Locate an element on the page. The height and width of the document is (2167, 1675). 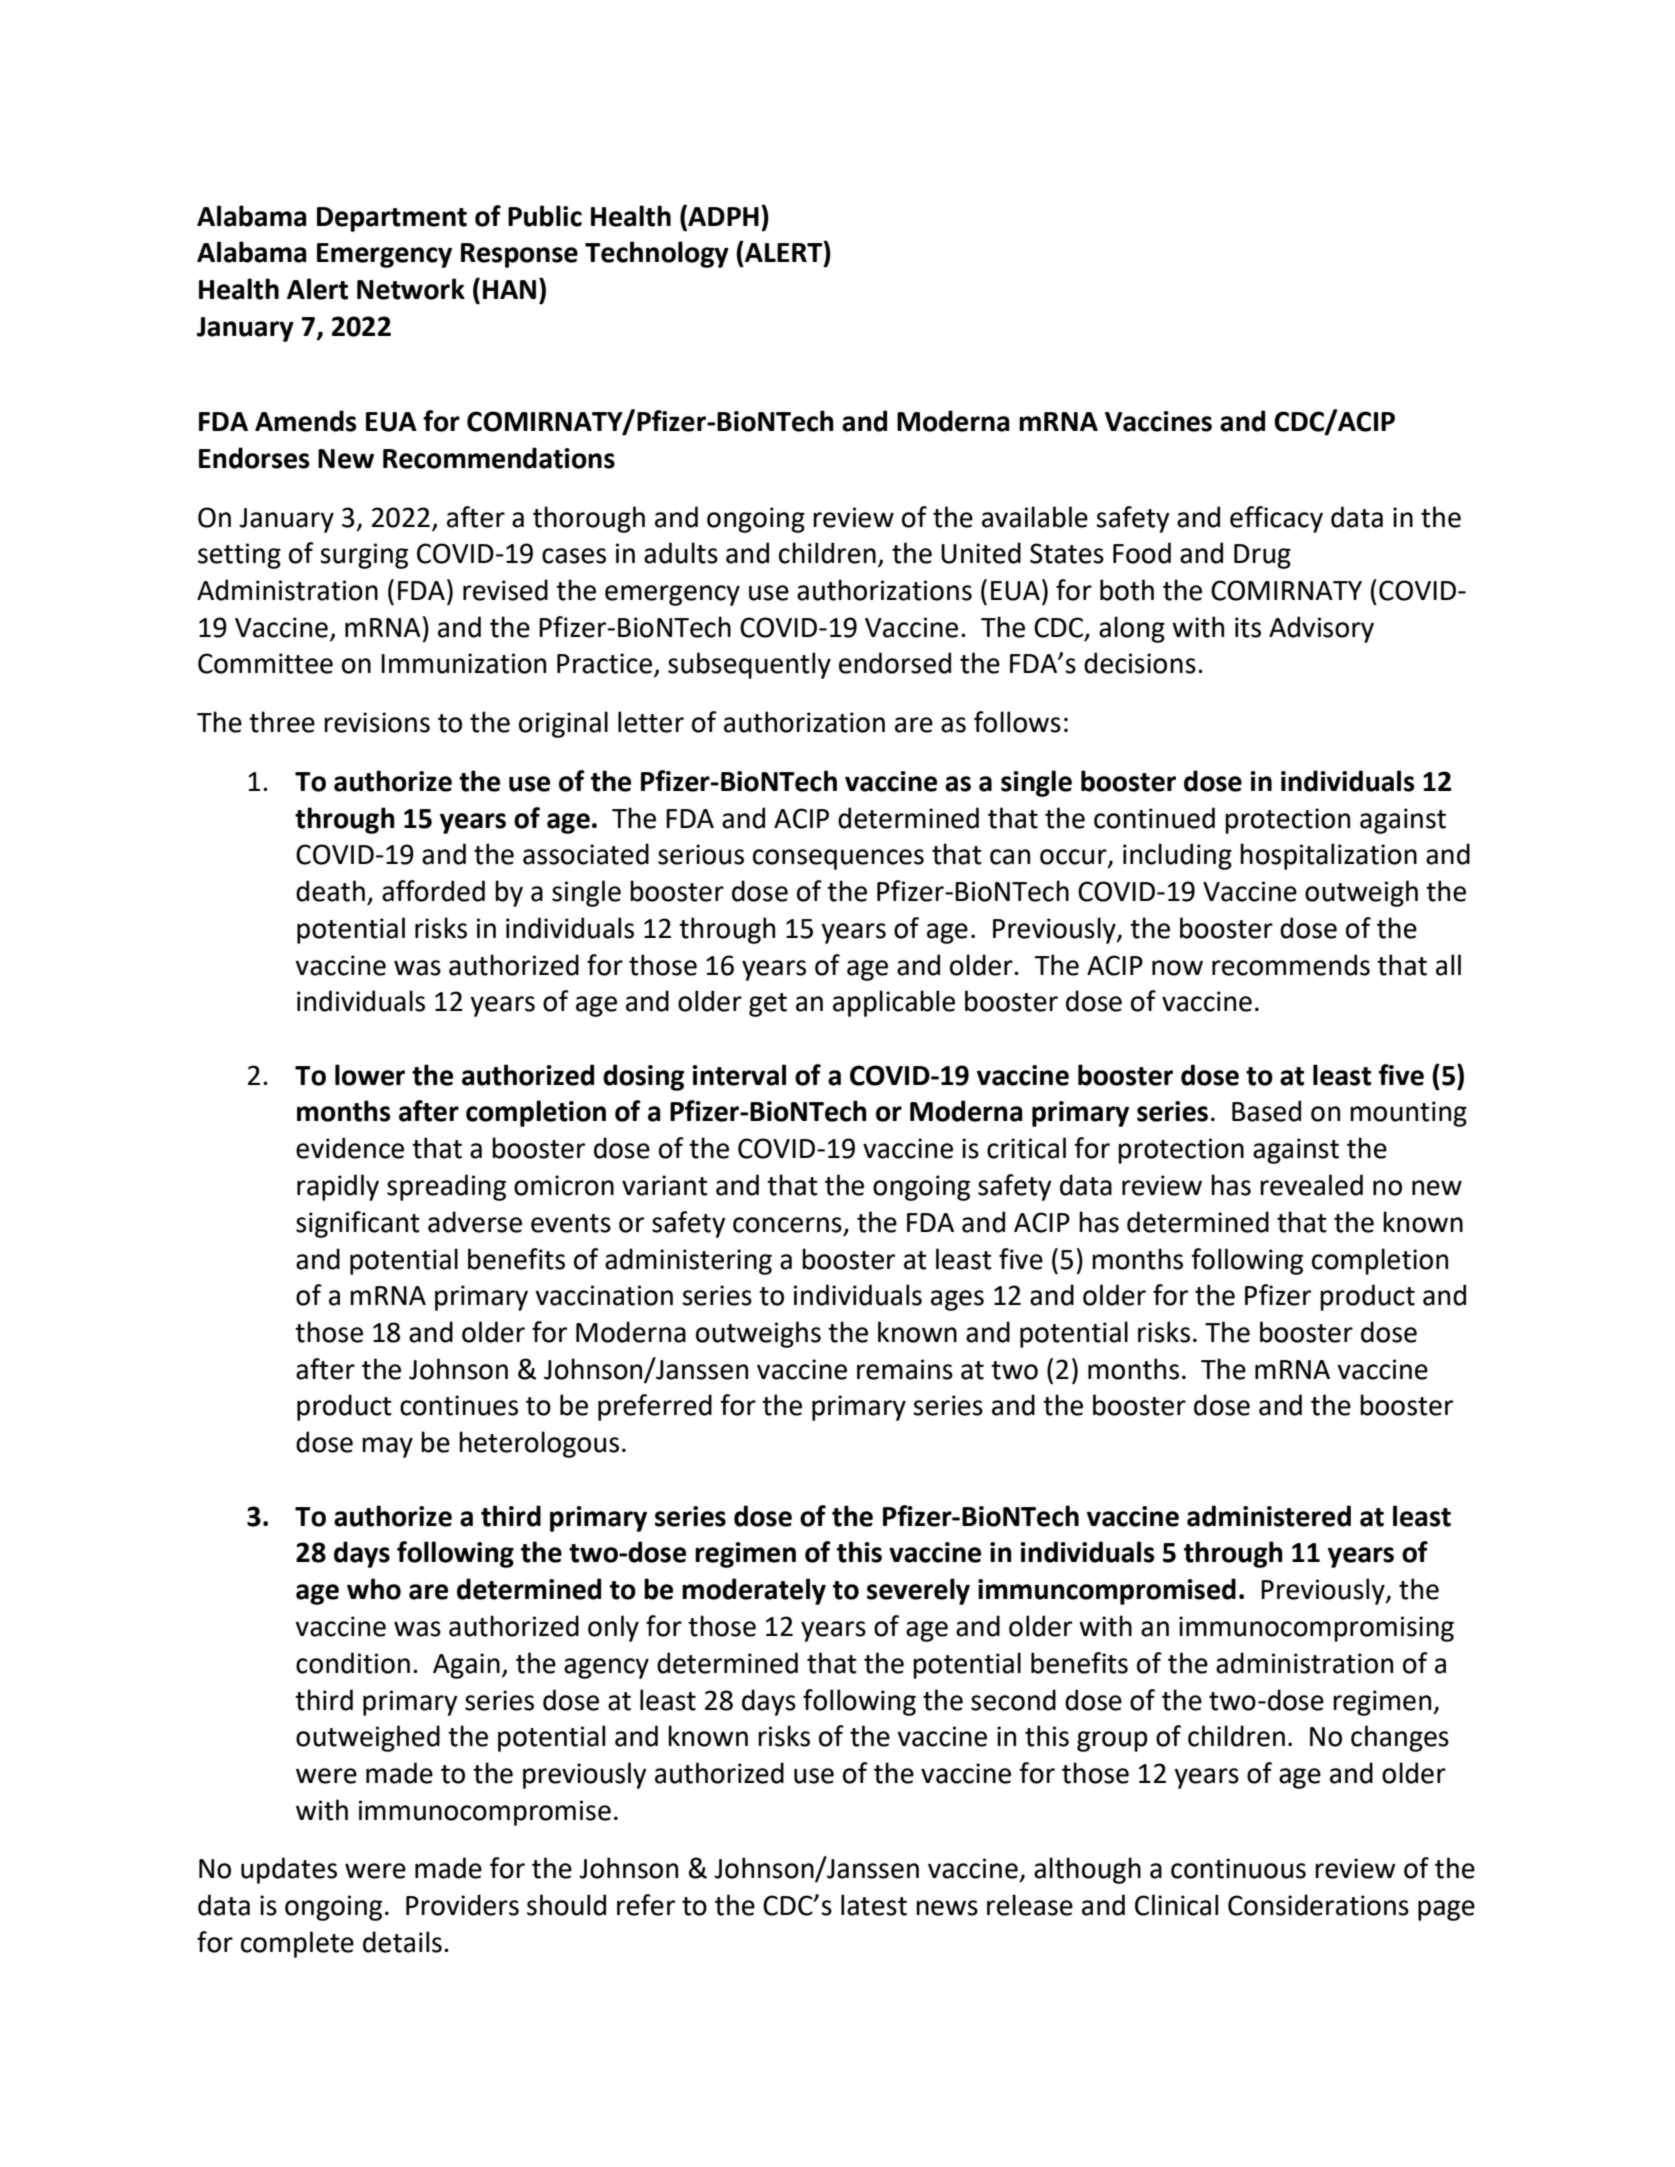
endorsed is located at coordinates (895, 663).
